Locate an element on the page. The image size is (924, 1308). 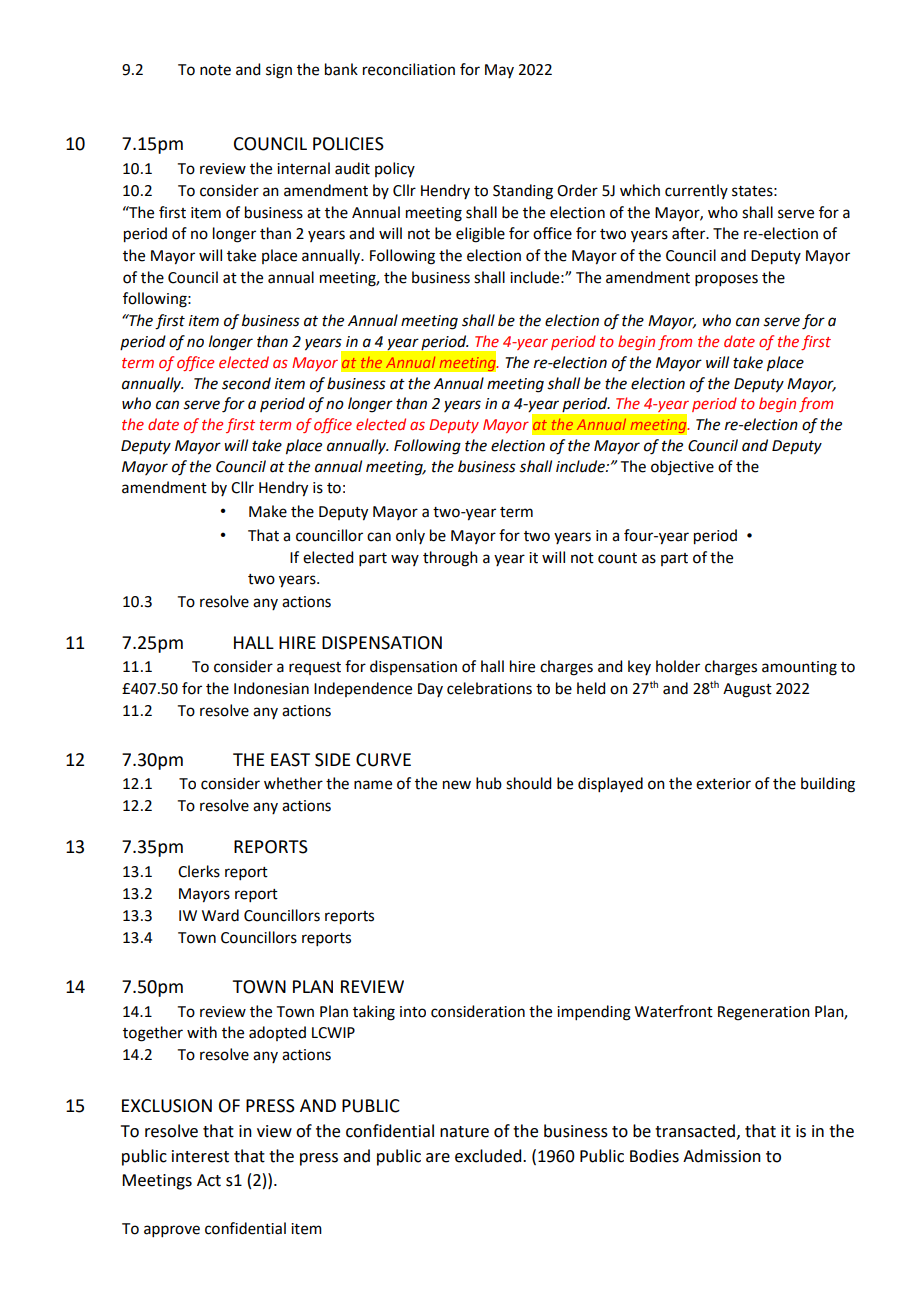
reconciliation is located at coordinates (409, 69).
